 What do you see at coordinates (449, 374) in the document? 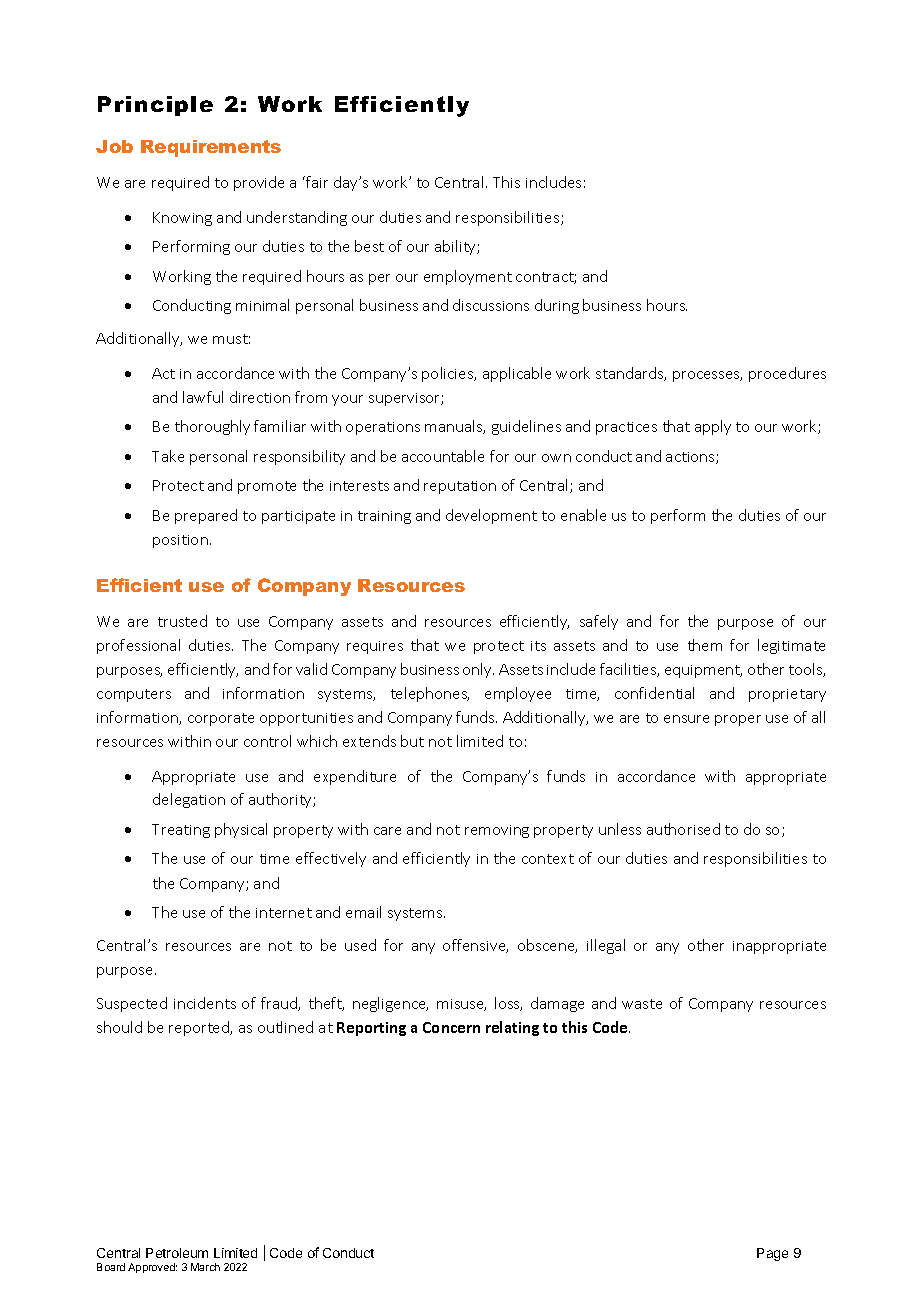
I see `policies` at bounding box center [449, 374].
